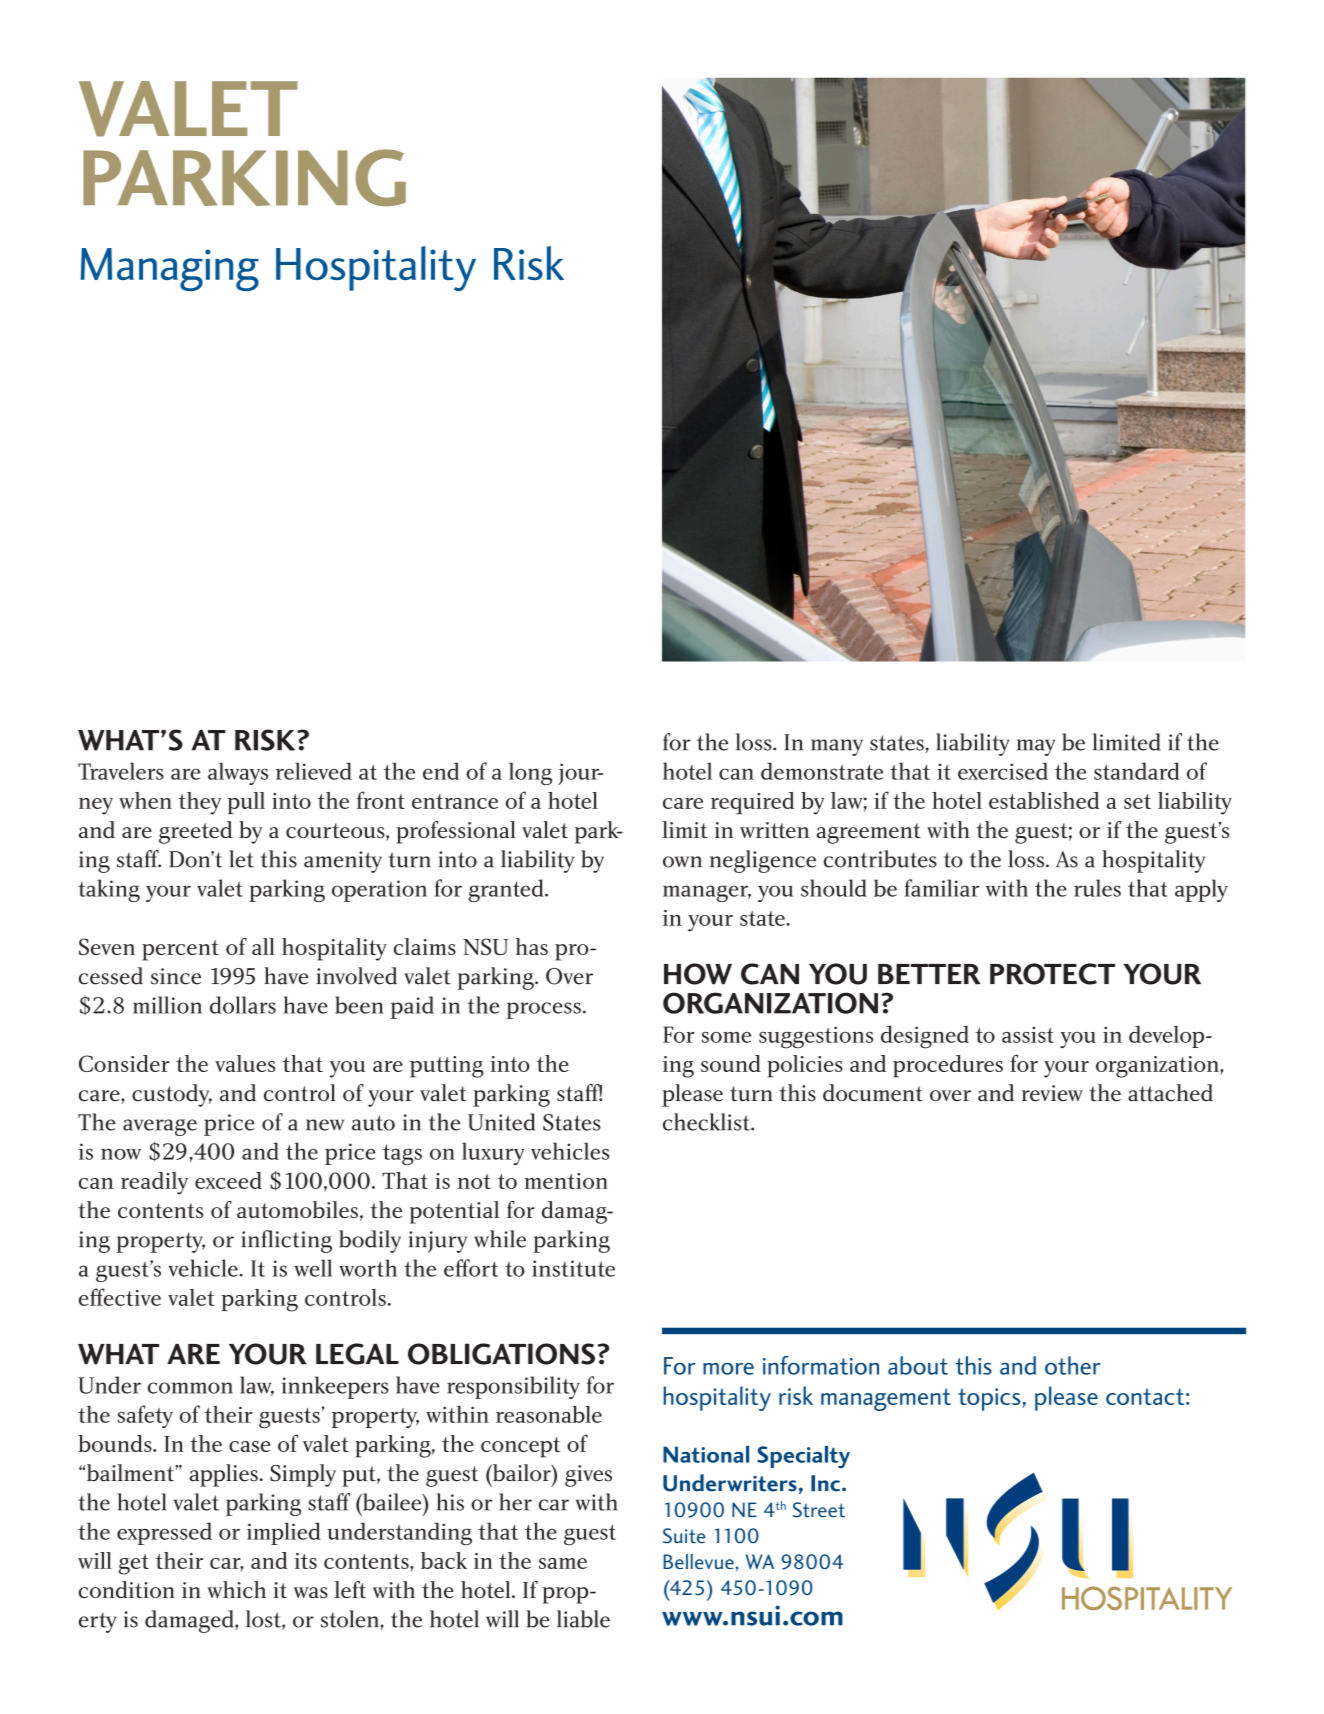 The width and height of the image is (1324, 1714). I want to click on long, so click(530, 773).
